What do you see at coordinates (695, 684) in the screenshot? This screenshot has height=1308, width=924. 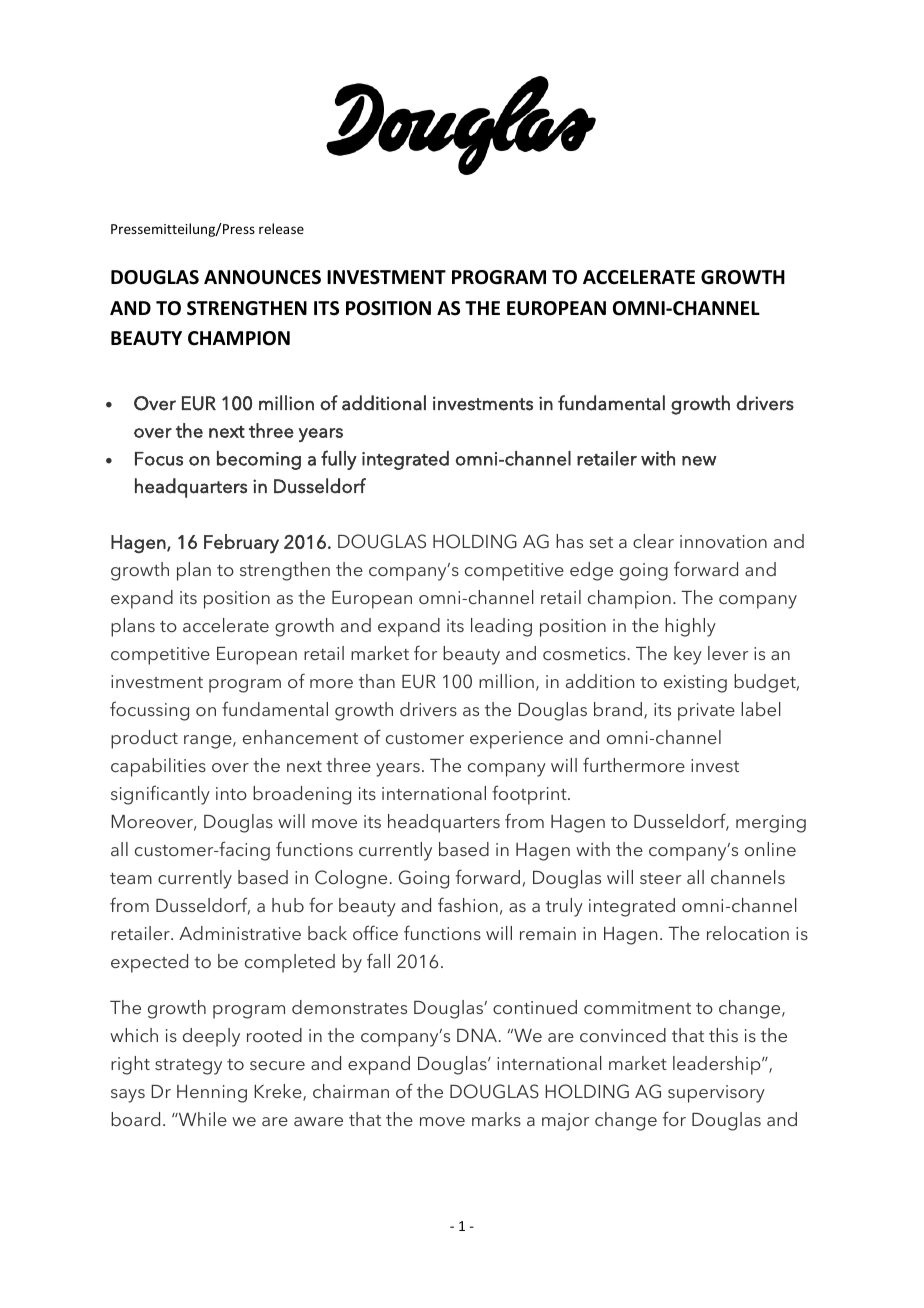 I see `existing` at bounding box center [695, 684].
